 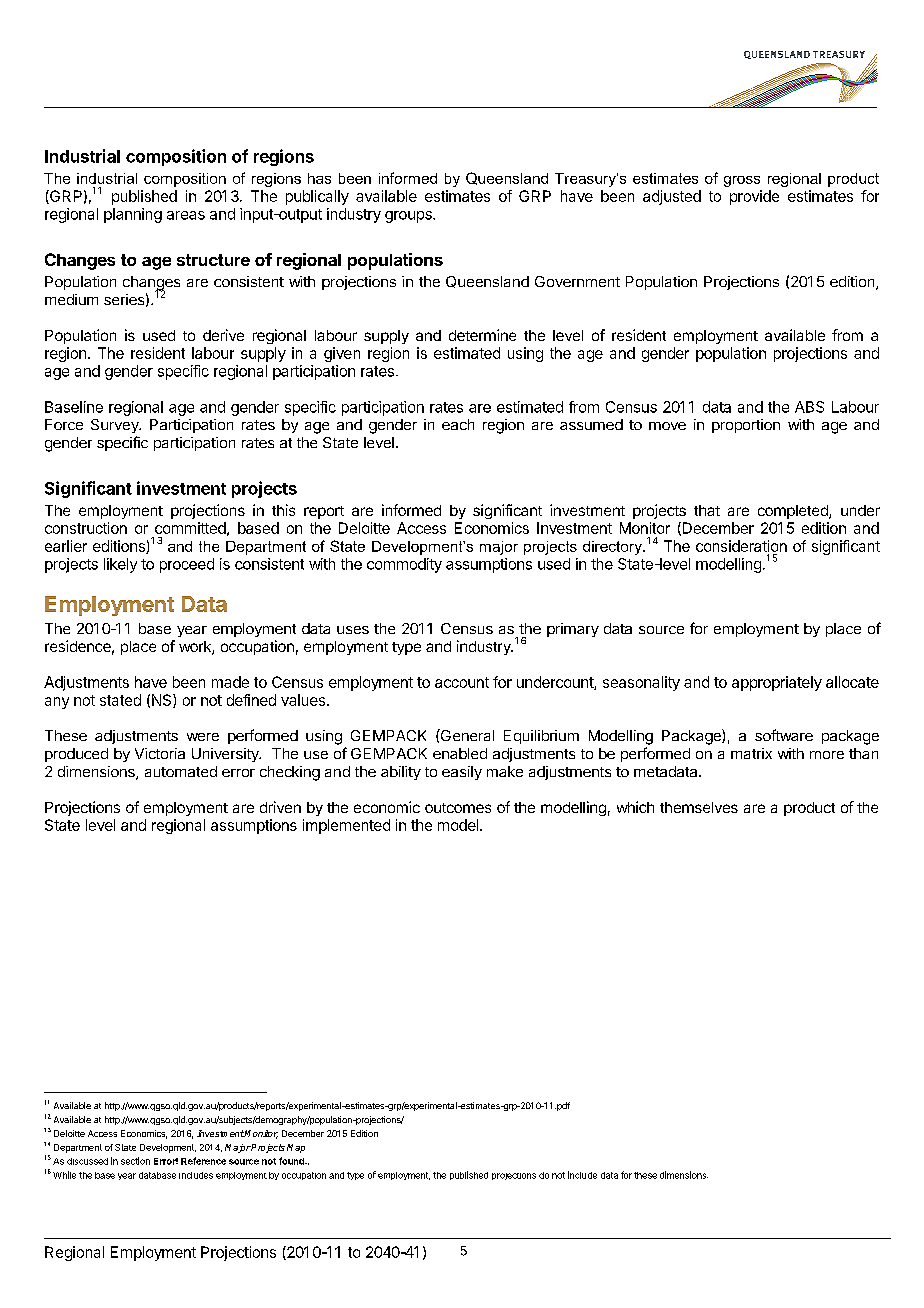 I want to click on provide, so click(x=754, y=197).
